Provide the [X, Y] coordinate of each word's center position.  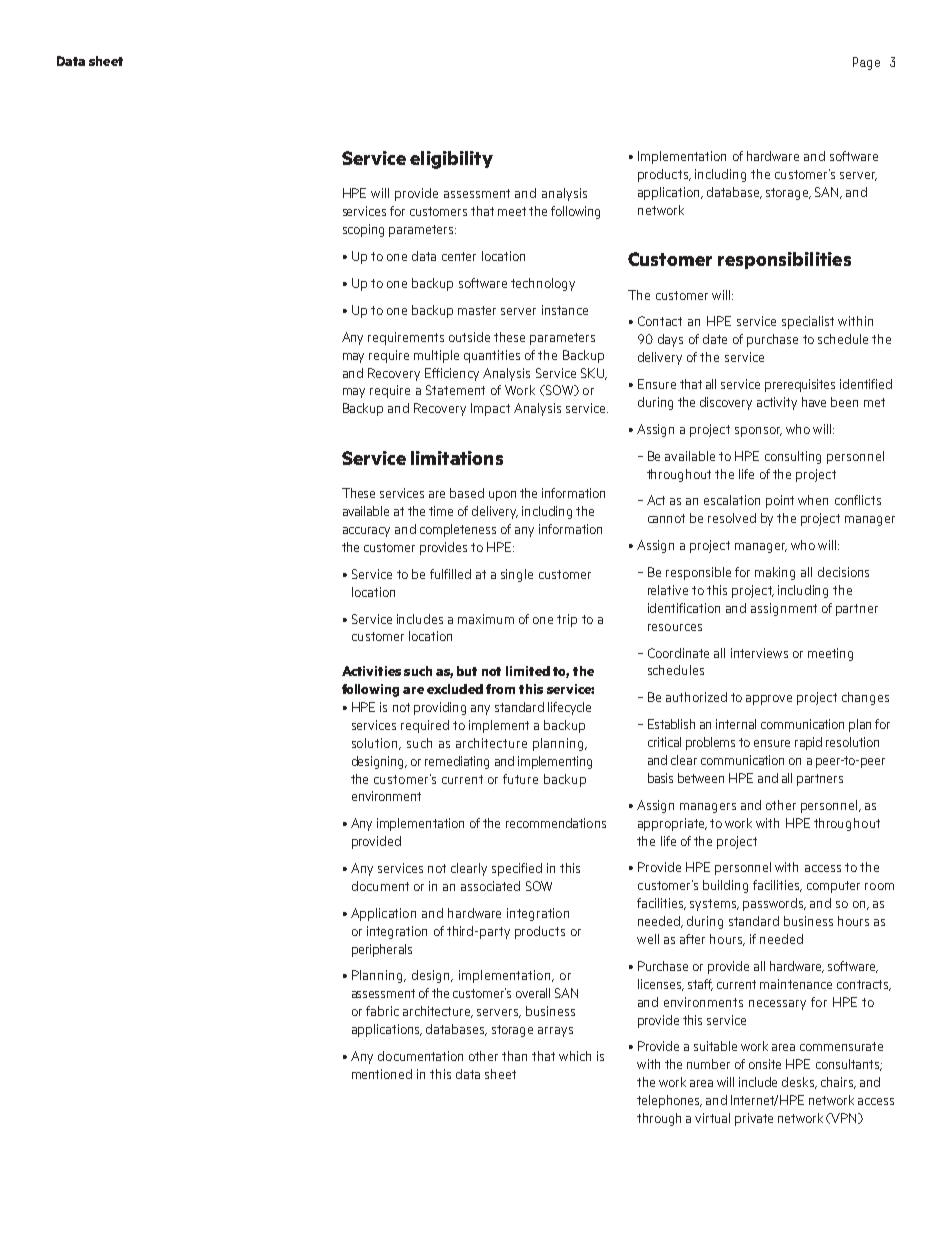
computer [833, 887]
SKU [593, 374]
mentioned [382, 1074]
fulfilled [450, 574]
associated [490, 886]
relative [668, 590]
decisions [843, 572]
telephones [669, 1101]
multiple [436, 356]
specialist [808, 322]
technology [543, 284]
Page [866, 63]
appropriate [672, 824]
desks [799, 1083]
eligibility [451, 160]
